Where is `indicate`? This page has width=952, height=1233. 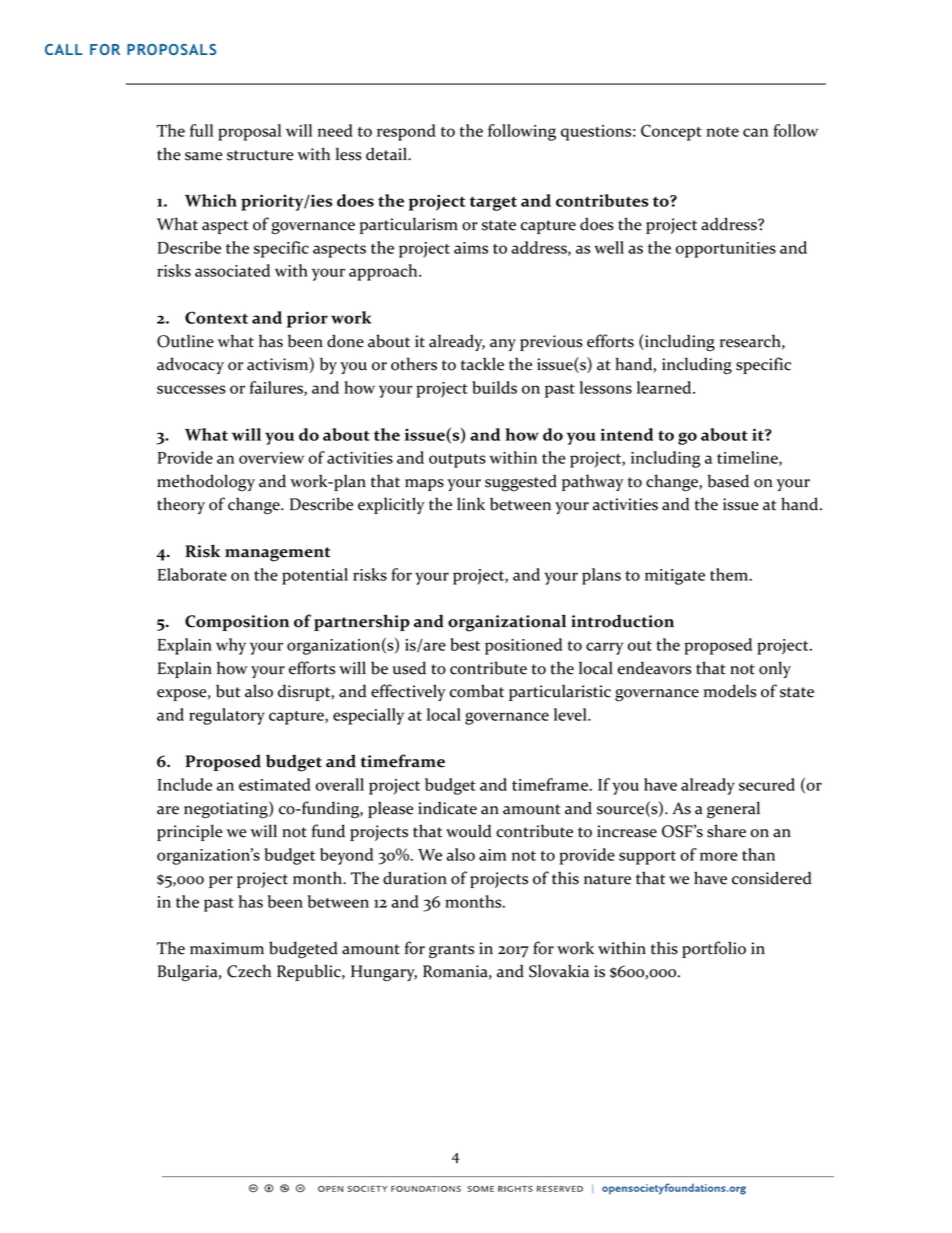
indicate is located at coordinates (447, 808).
